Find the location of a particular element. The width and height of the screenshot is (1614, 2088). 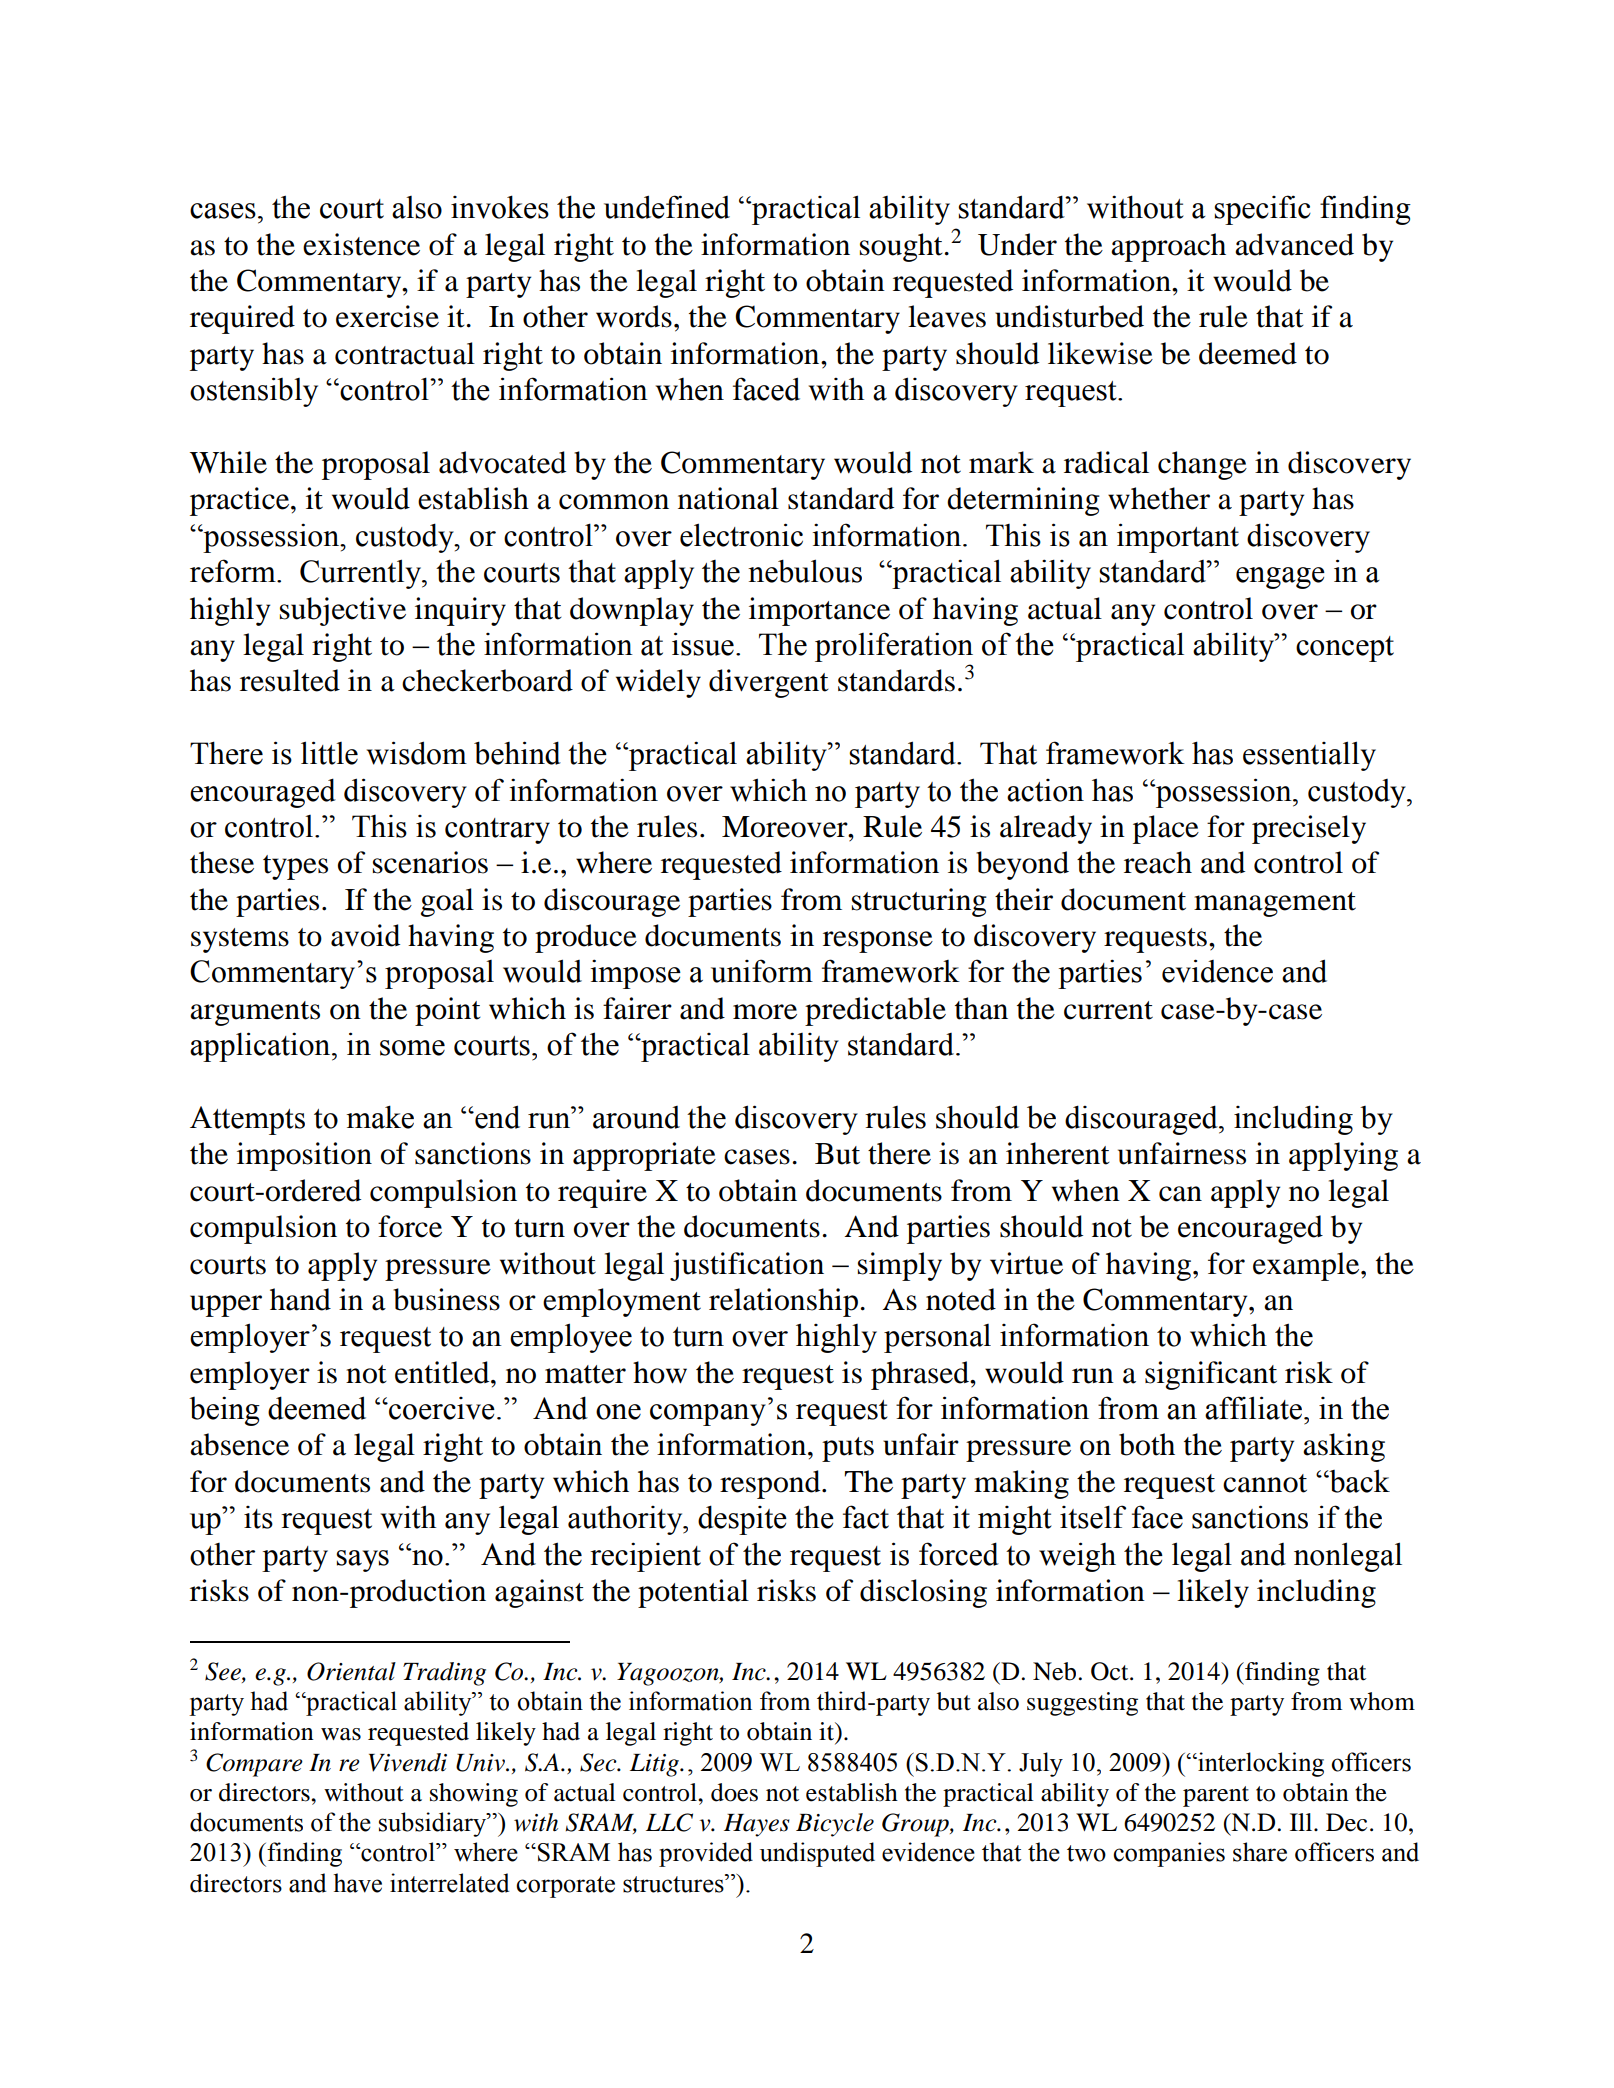

avoid is located at coordinates (365, 935).
